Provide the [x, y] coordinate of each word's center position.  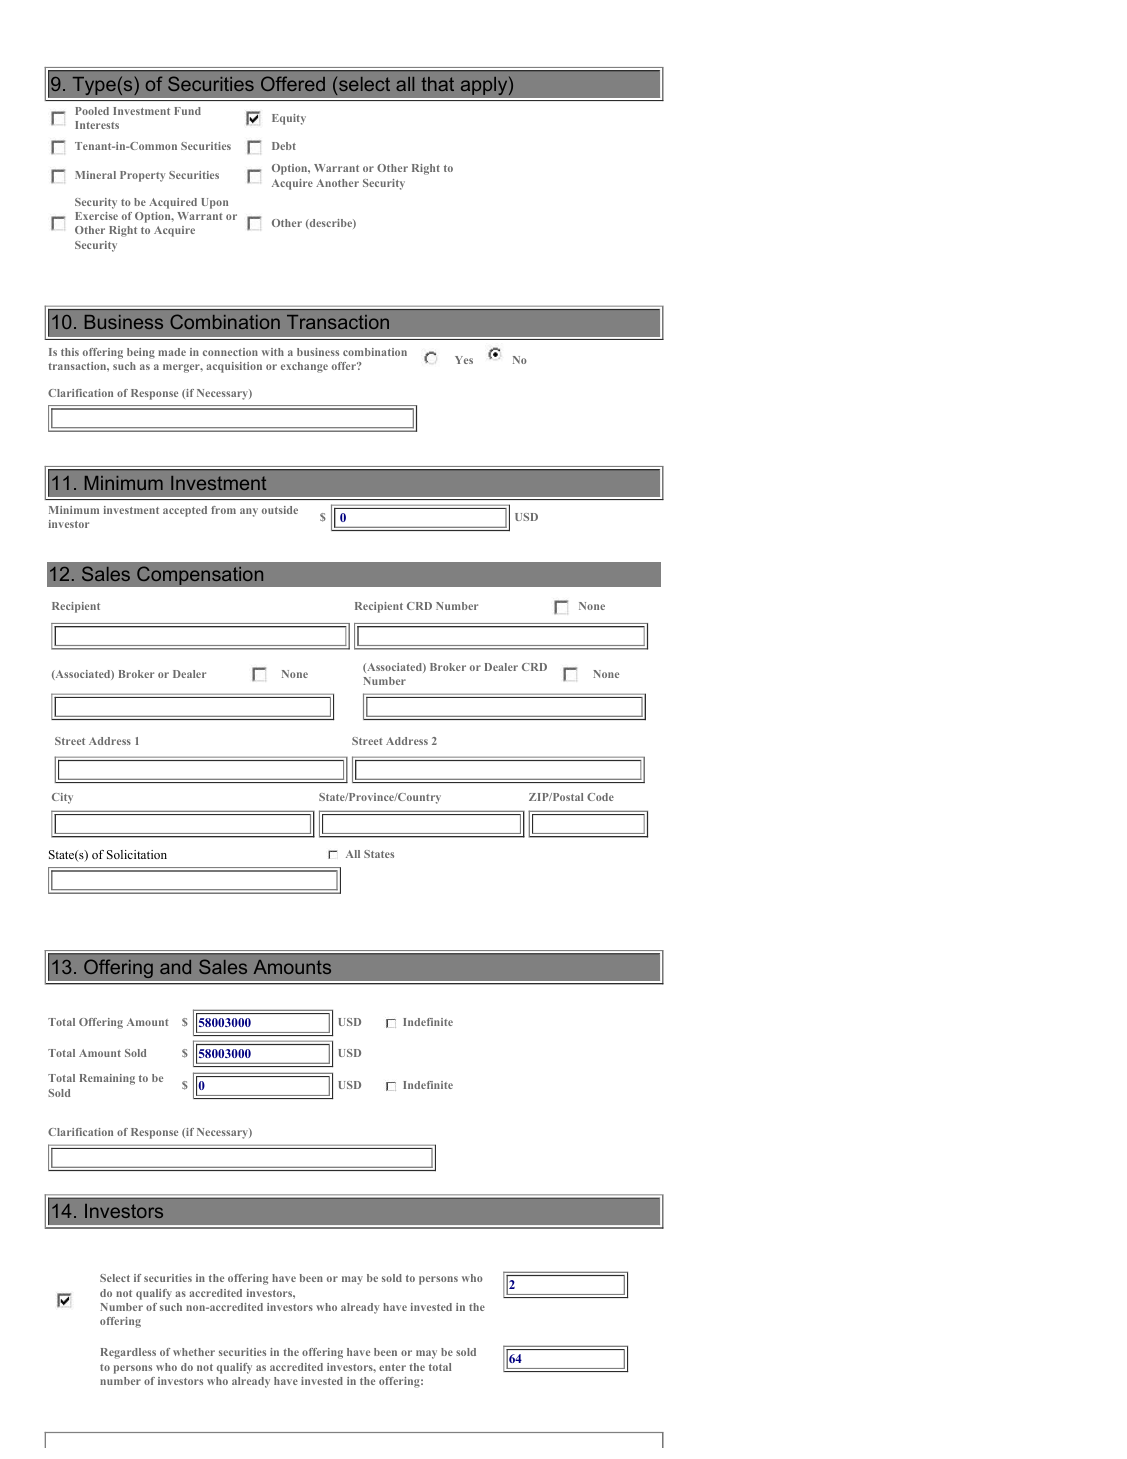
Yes [464, 360]
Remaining [107, 1079]
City [62, 798]
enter [392, 1367]
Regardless [128, 1353]
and [175, 967]
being [141, 353]
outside [280, 510]
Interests [97, 125]
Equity [289, 119]
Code [600, 797]
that [437, 84]
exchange [304, 367]
